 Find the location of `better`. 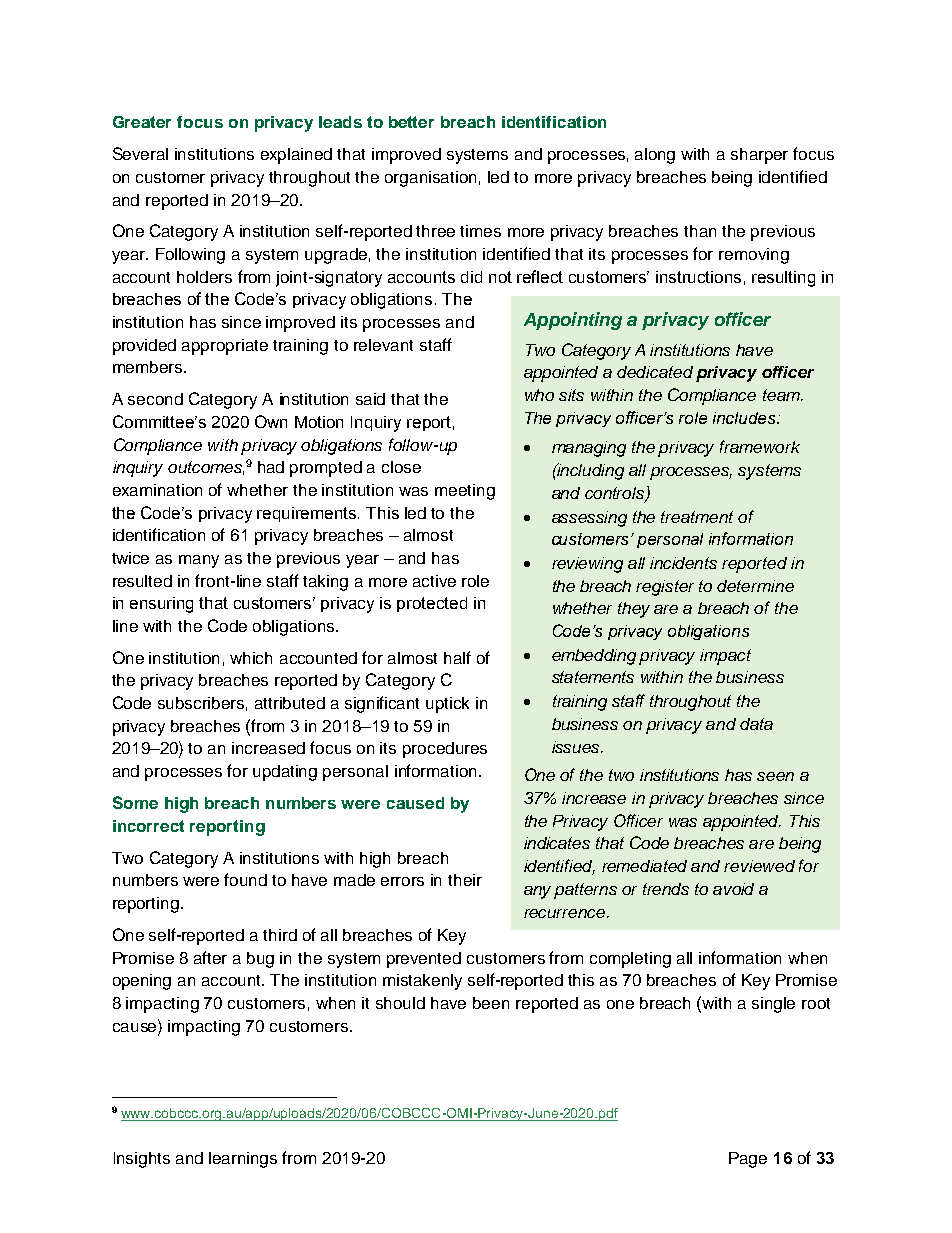

better is located at coordinates (411, 122).
